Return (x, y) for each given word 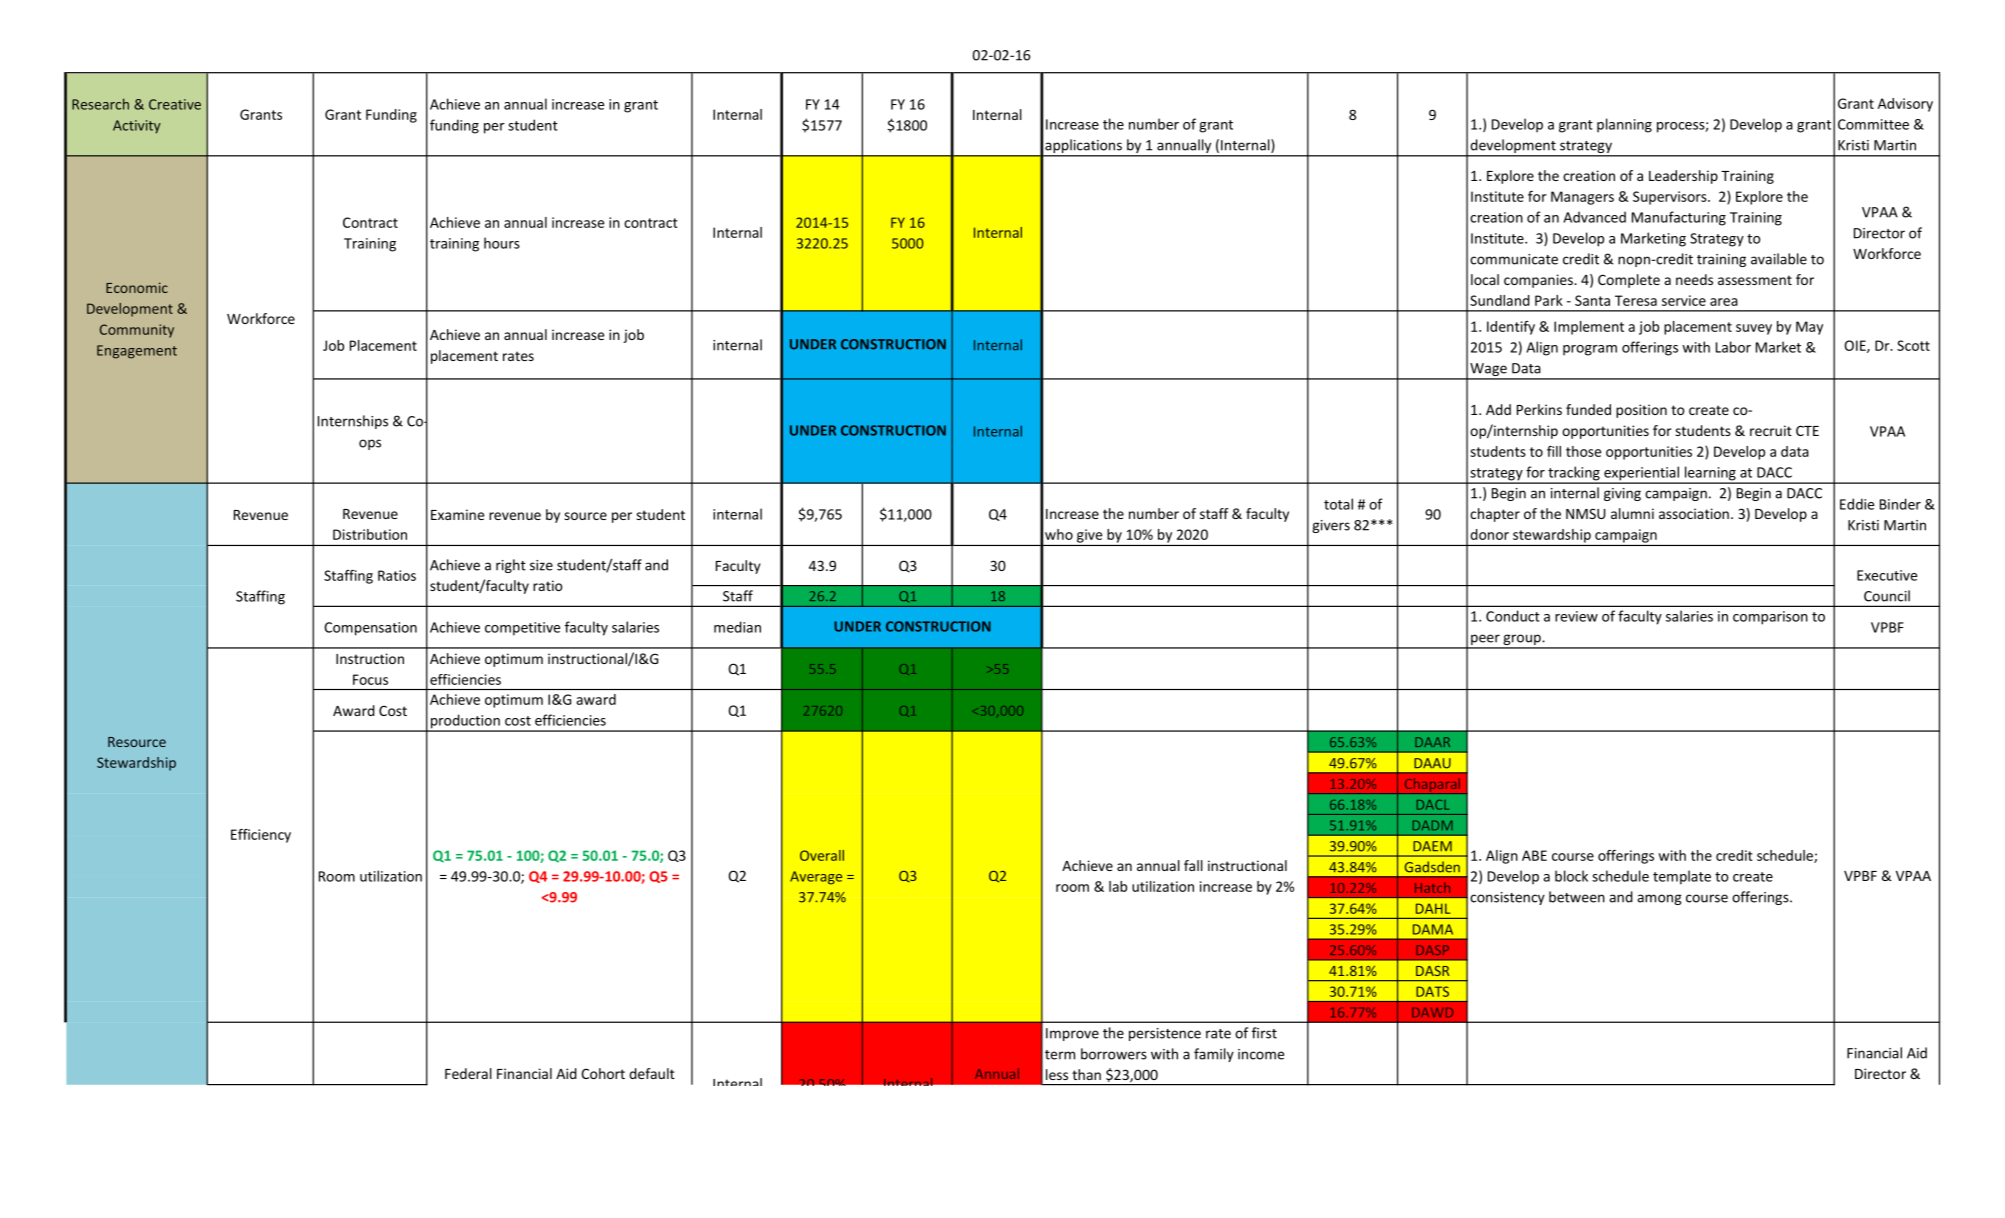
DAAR (1432, 742)
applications (1083, 147)
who (1059, 534)
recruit (1771, 430)
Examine (457, 514)
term (1060, 1055)
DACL (1433, 805)
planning (1624, 125)
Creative (175, 104)
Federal (468, 1073)
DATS (1432, 991)
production (465, 722)
